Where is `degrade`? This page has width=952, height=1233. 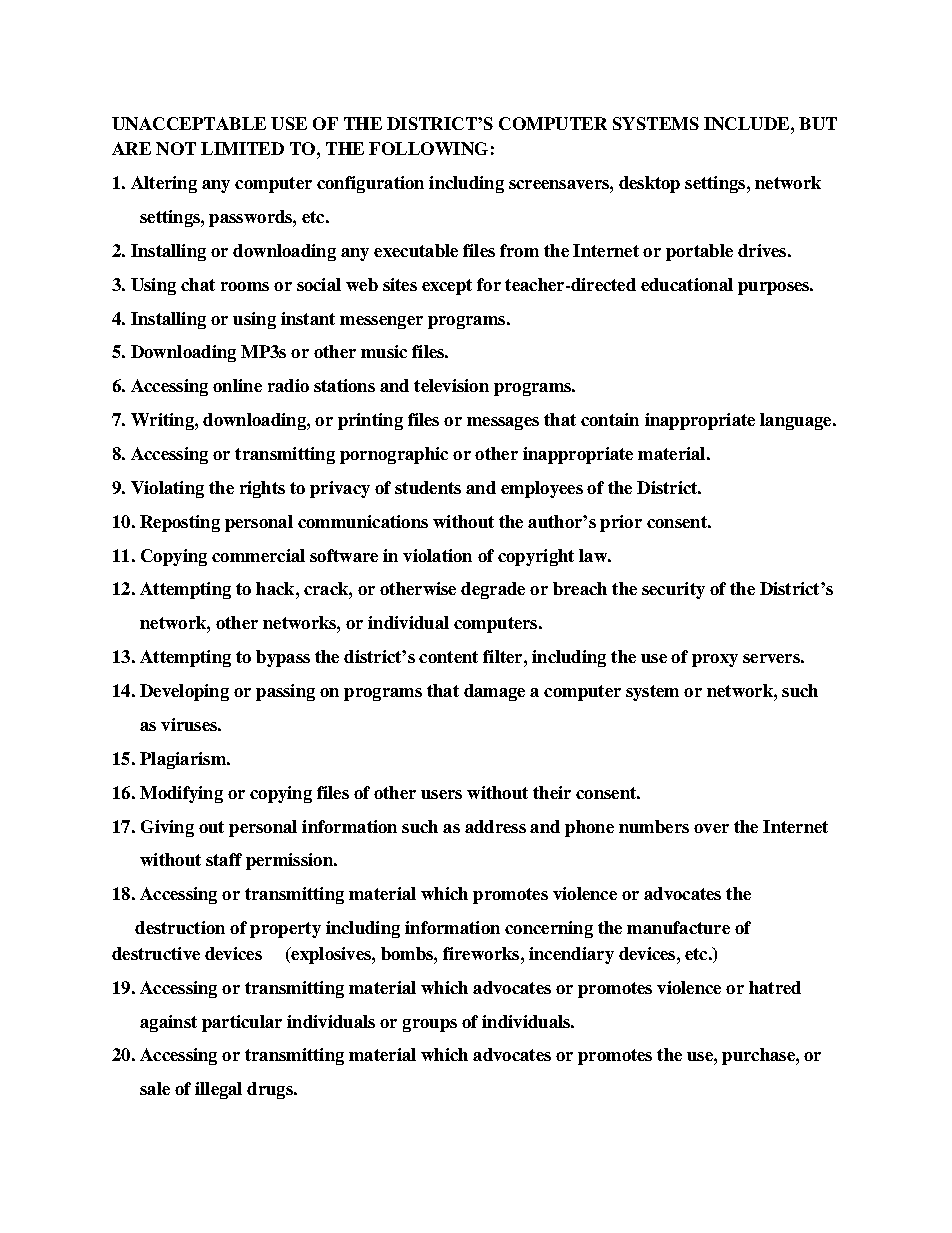 degrade is located at coordinates (493, 590).
